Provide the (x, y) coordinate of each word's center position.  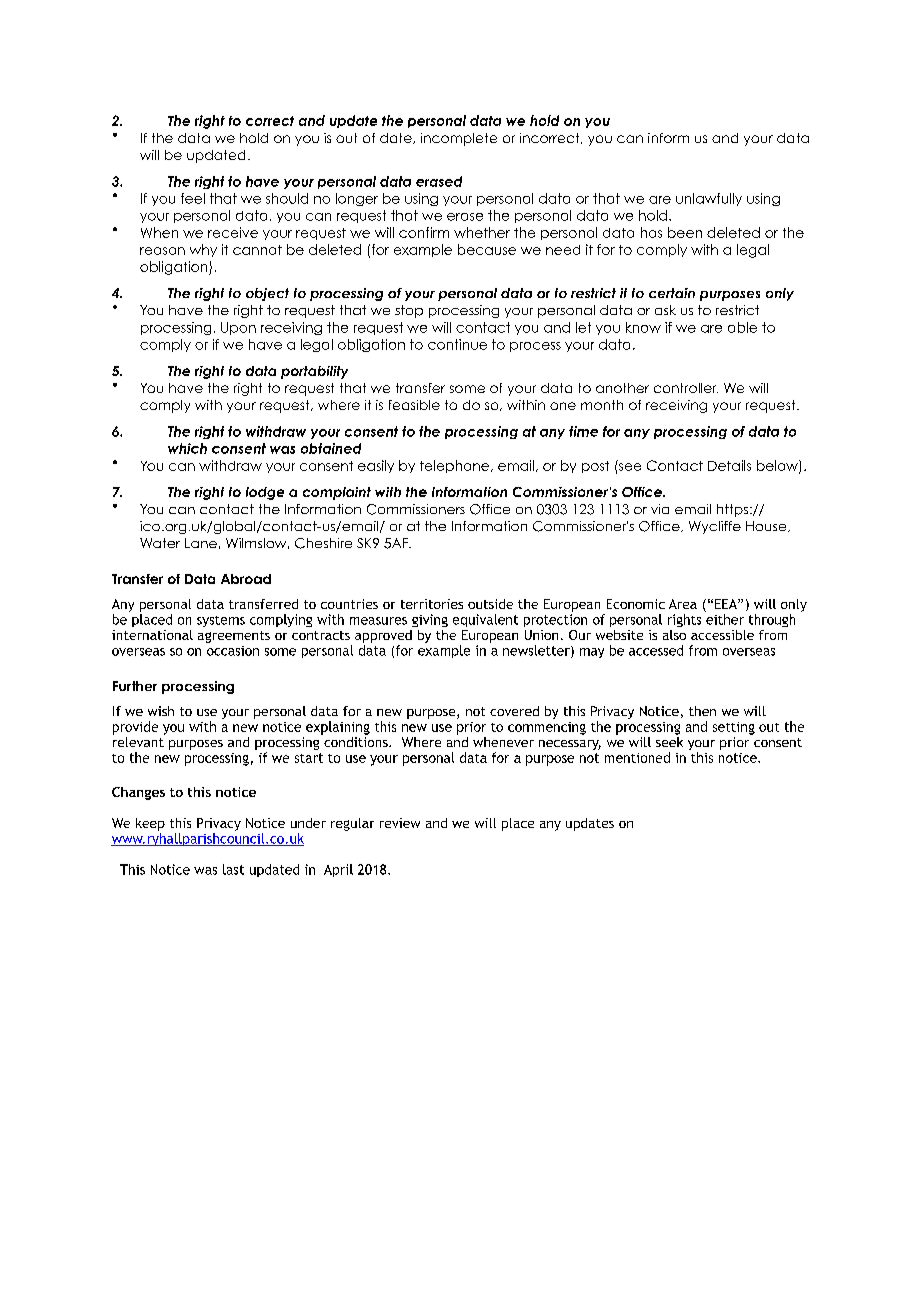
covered (514, 711)
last (233, 869)
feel (193, 198)
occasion (233, 651)
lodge (265, 493)
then (702, 711)
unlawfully (709, 199)
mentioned (637, 757)
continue (457, 344)
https (732, 510)
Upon (238, 328)
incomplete (459, 139)
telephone (456, 466)
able (742, 327)
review (400, 823)
